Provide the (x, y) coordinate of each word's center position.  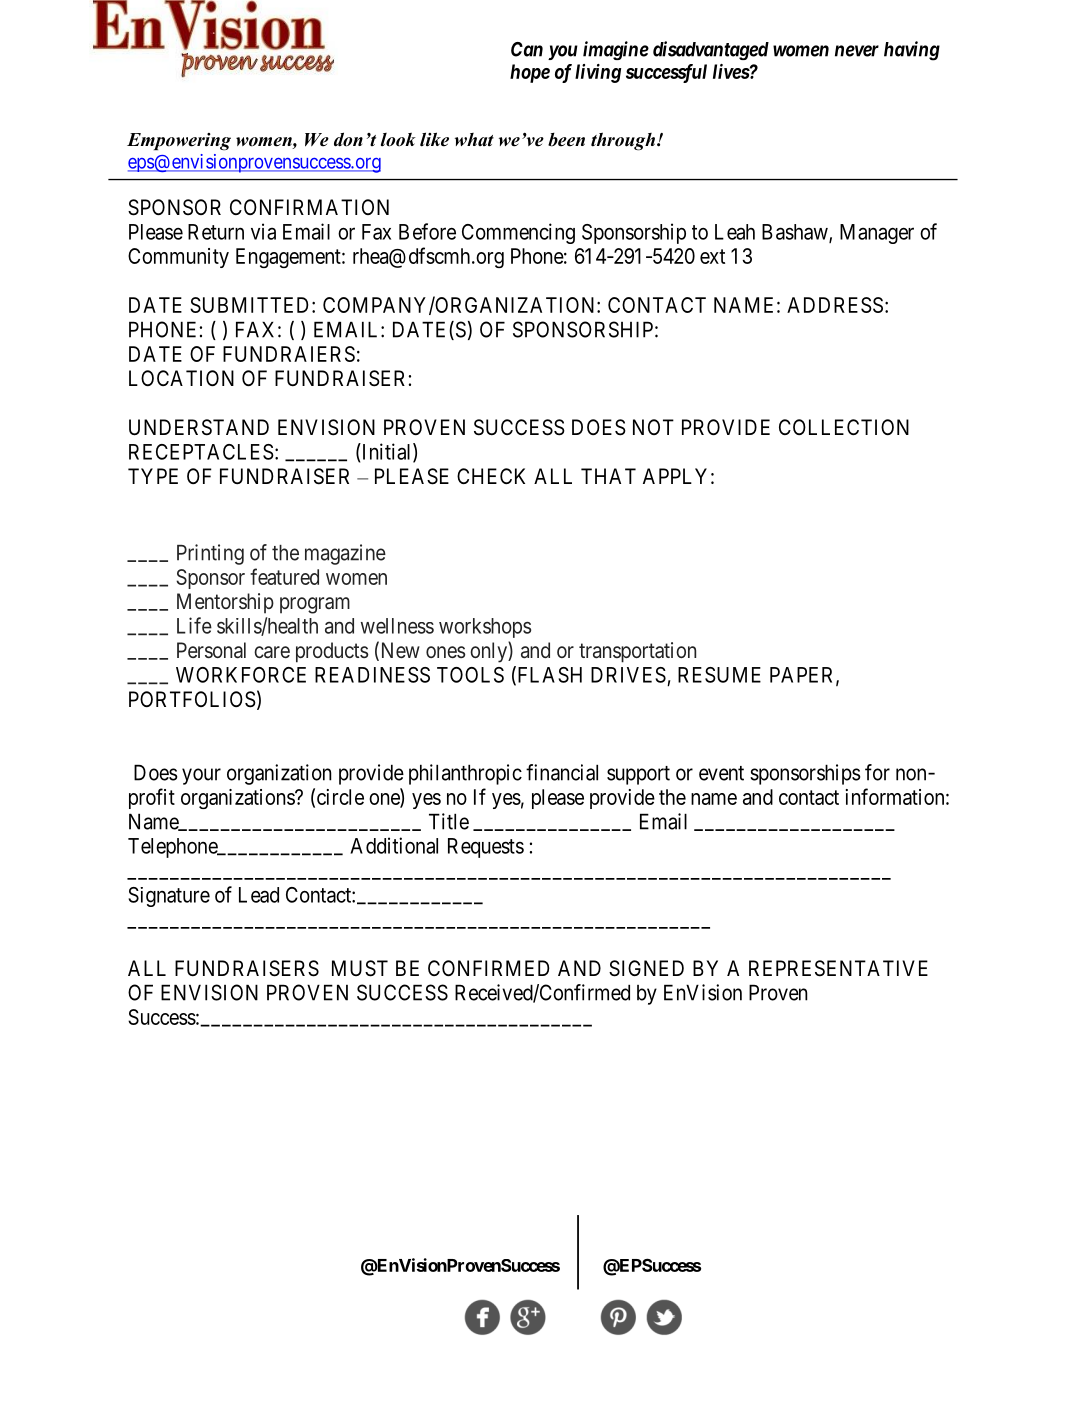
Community (178, 258)
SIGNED (646, 968)
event (721, 773)
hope (530, 73)
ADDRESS (835, 305)
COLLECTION (844, 427)
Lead (259, 895)
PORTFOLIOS (192, 699)
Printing (210, 554)
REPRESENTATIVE (838, 968)
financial (562, 772)
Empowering (179, 142)
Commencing (518, 233)
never (857, 51)
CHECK (491, 476)
